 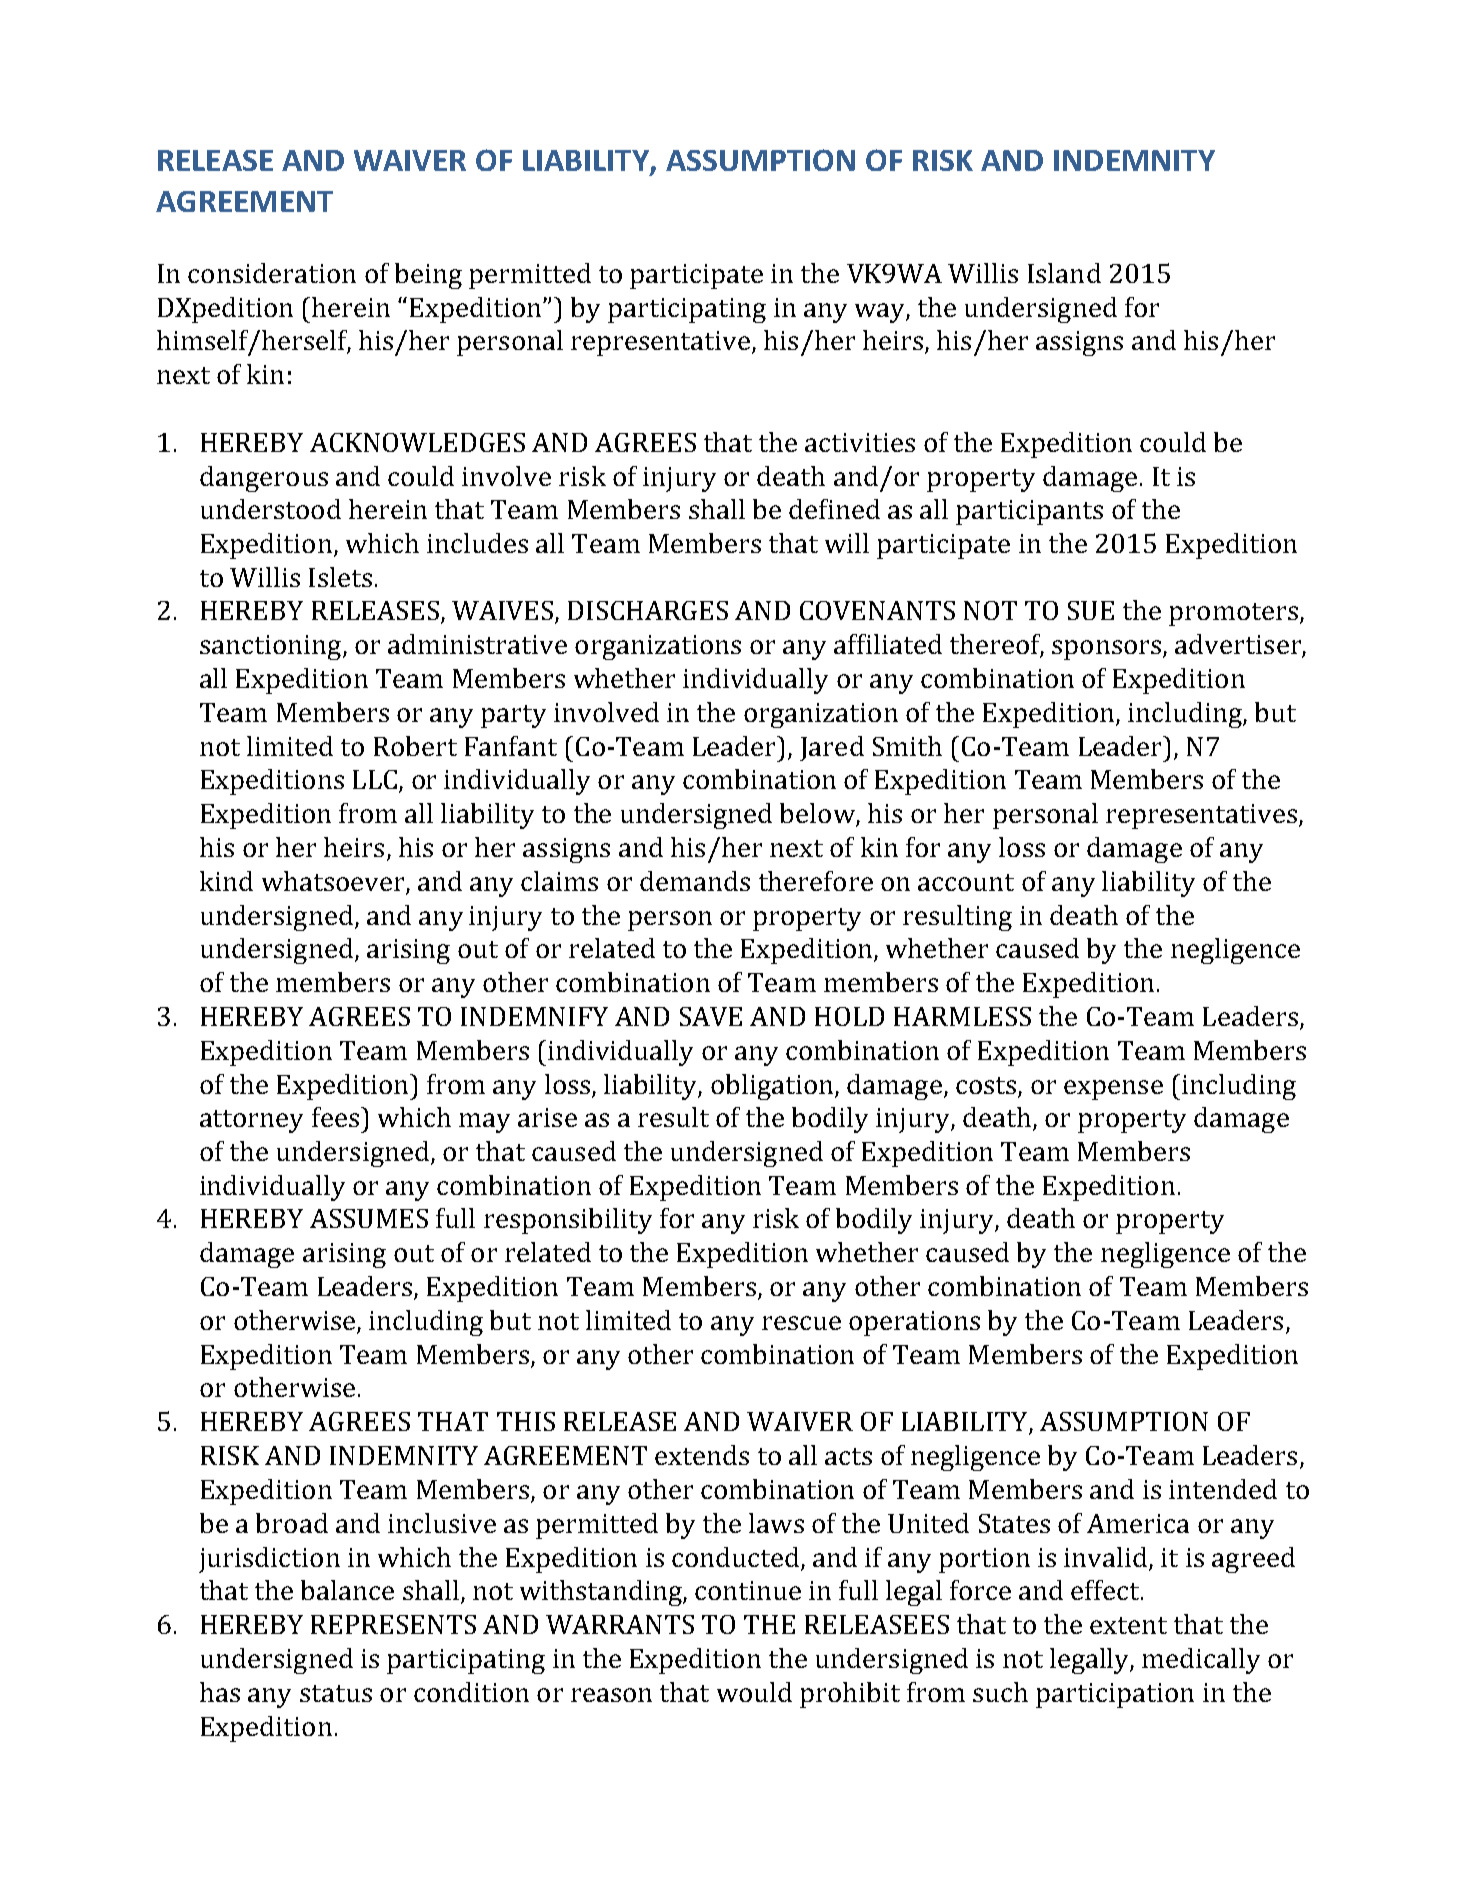 What do you see at coordinates (272, 273) in the document?
I see `consideration` at bounding box center [272, 273].
